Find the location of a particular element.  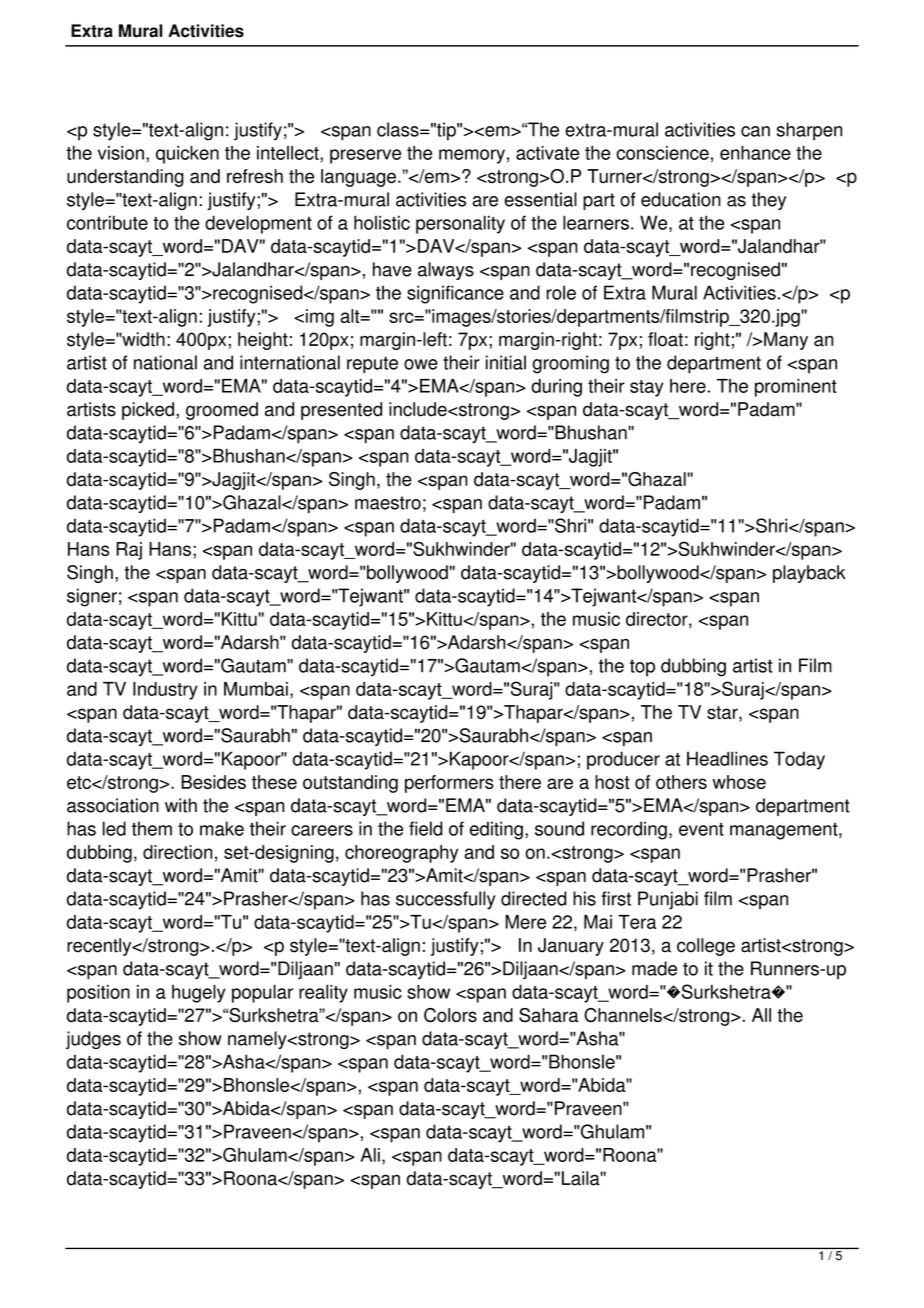

Colors is located at coordinates (450, 1015).
